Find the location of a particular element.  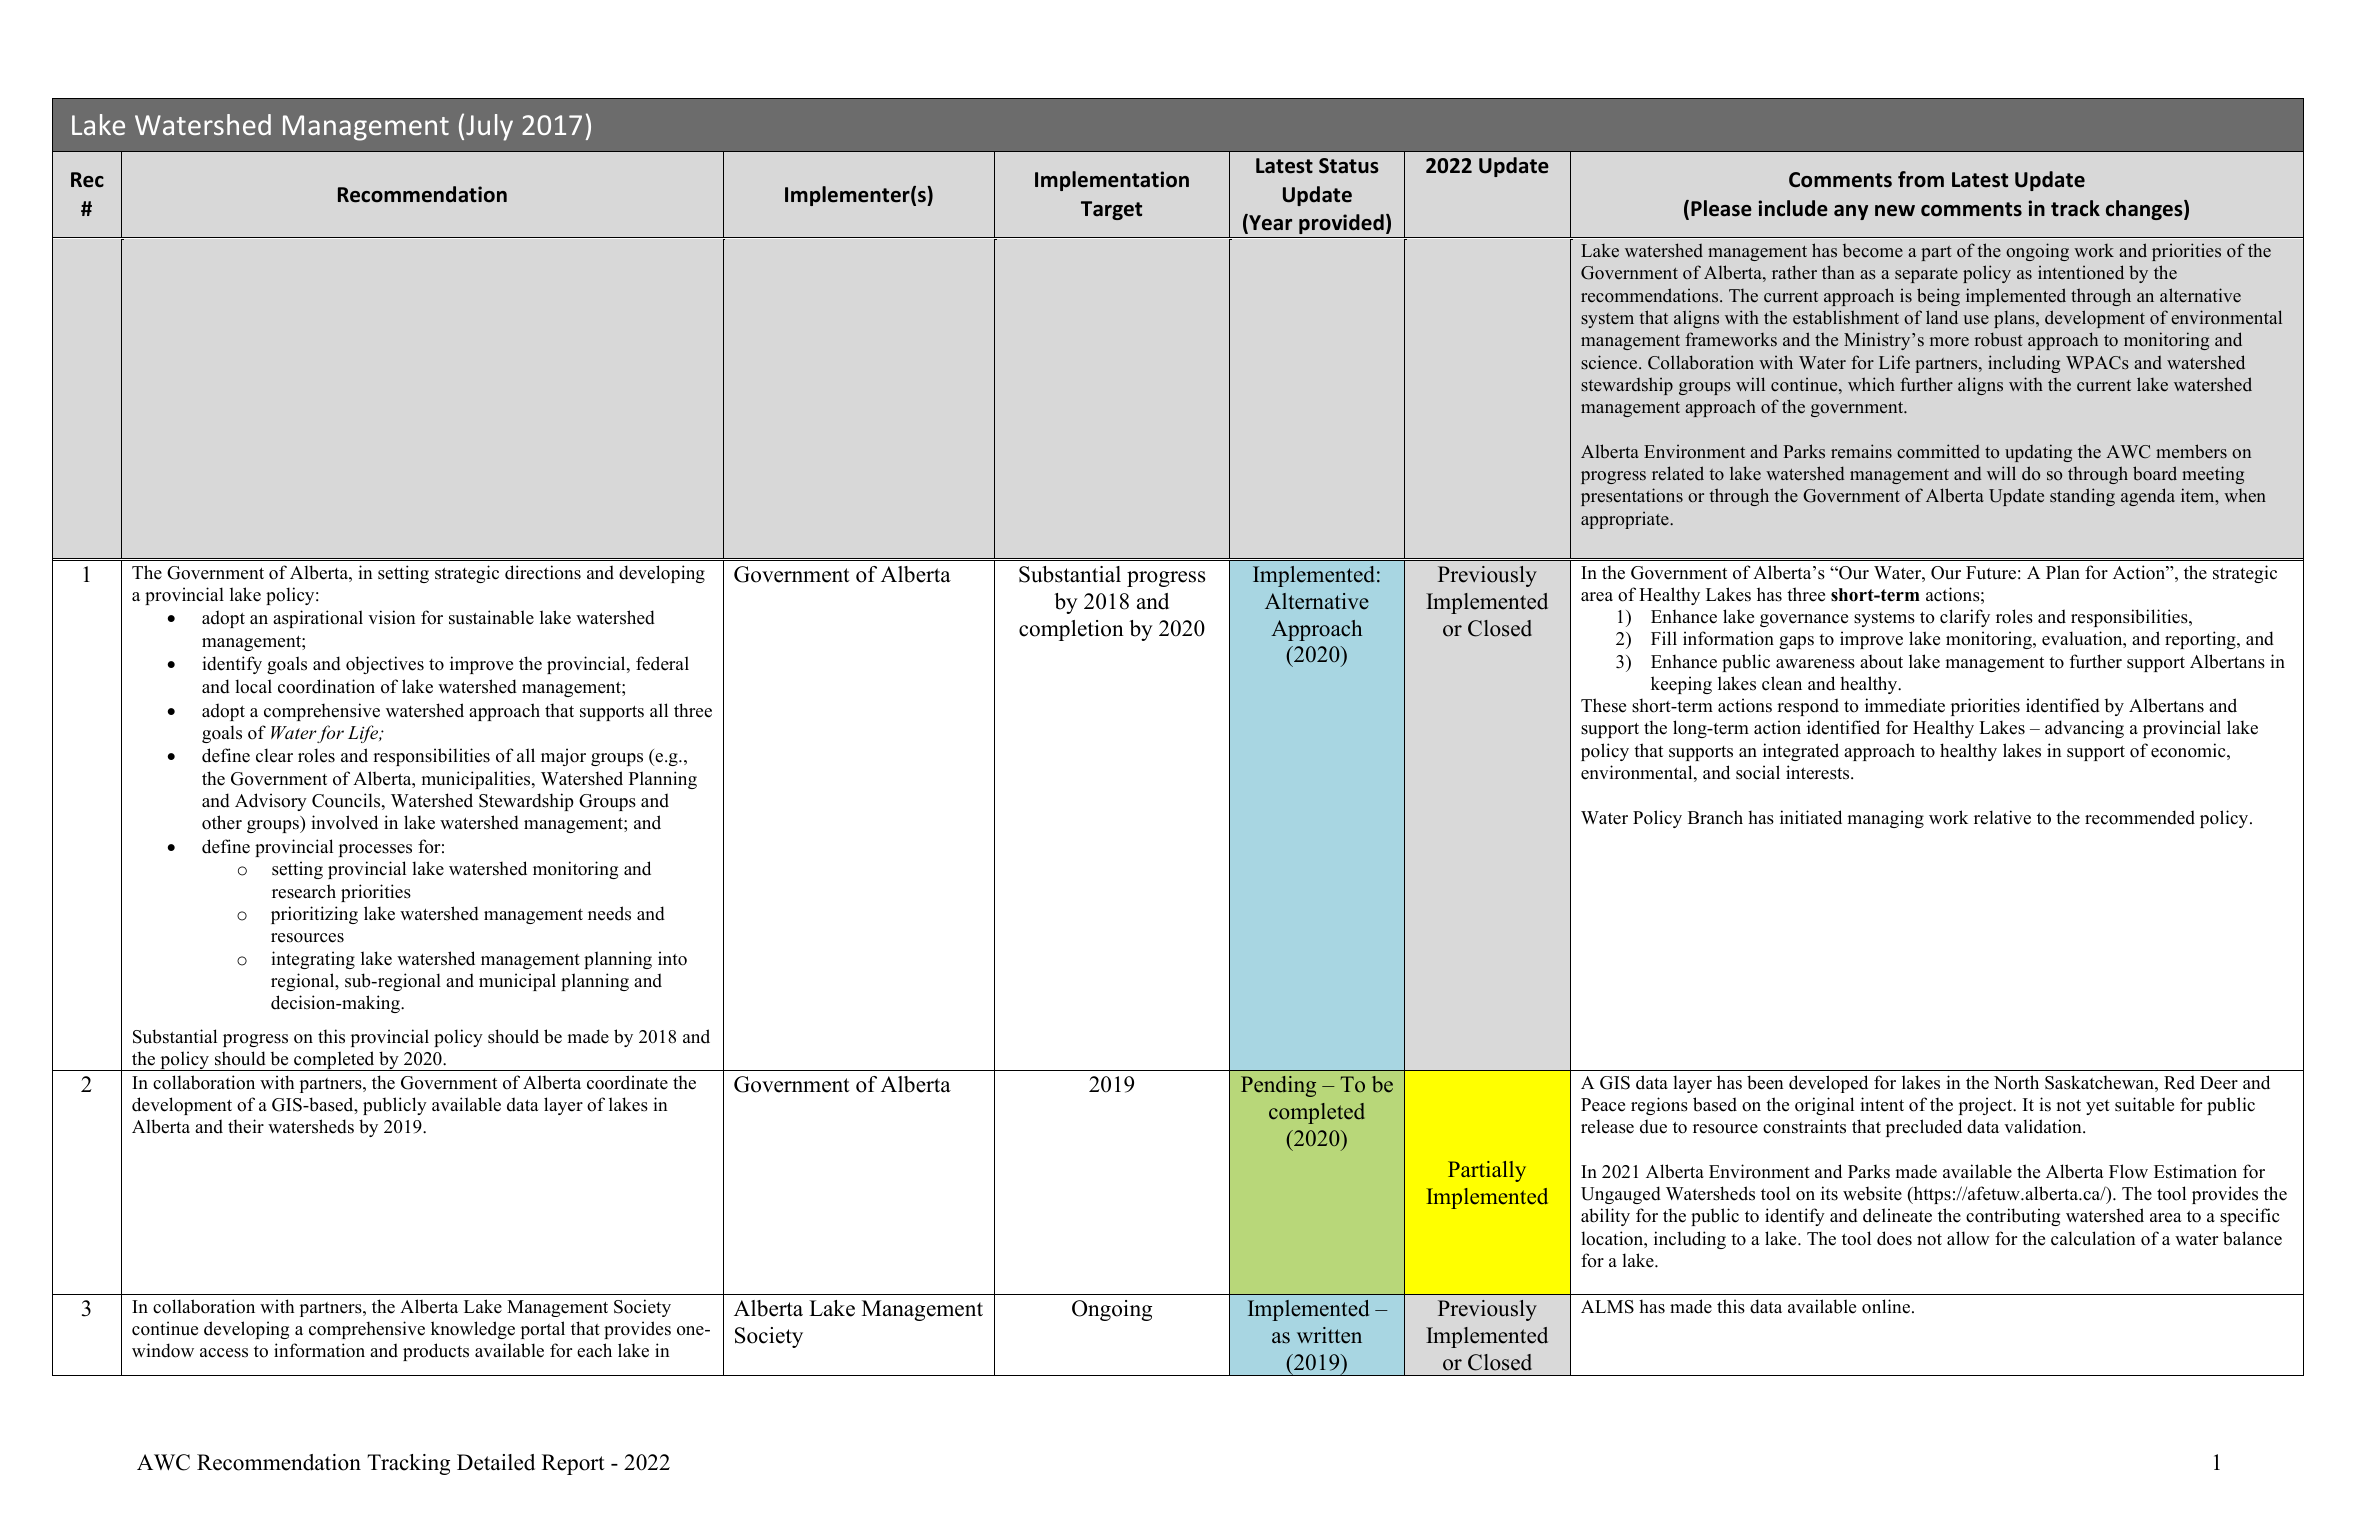

Status is located at coordinates (1349, 166).
